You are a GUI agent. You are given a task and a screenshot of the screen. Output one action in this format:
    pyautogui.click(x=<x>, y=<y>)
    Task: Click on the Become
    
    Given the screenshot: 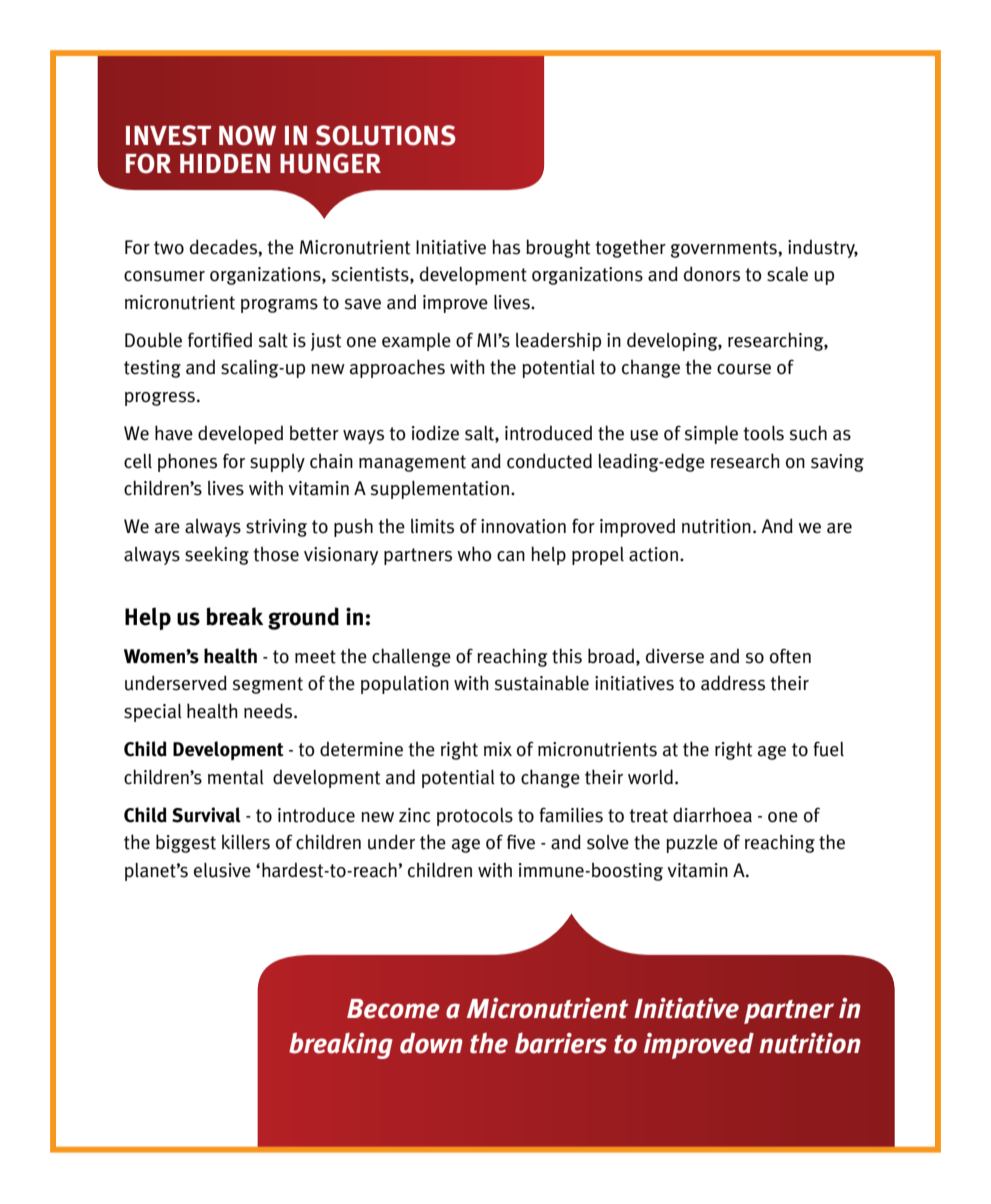 What is the action you would take?
    pyautogui.click(x=393, y=1009)
